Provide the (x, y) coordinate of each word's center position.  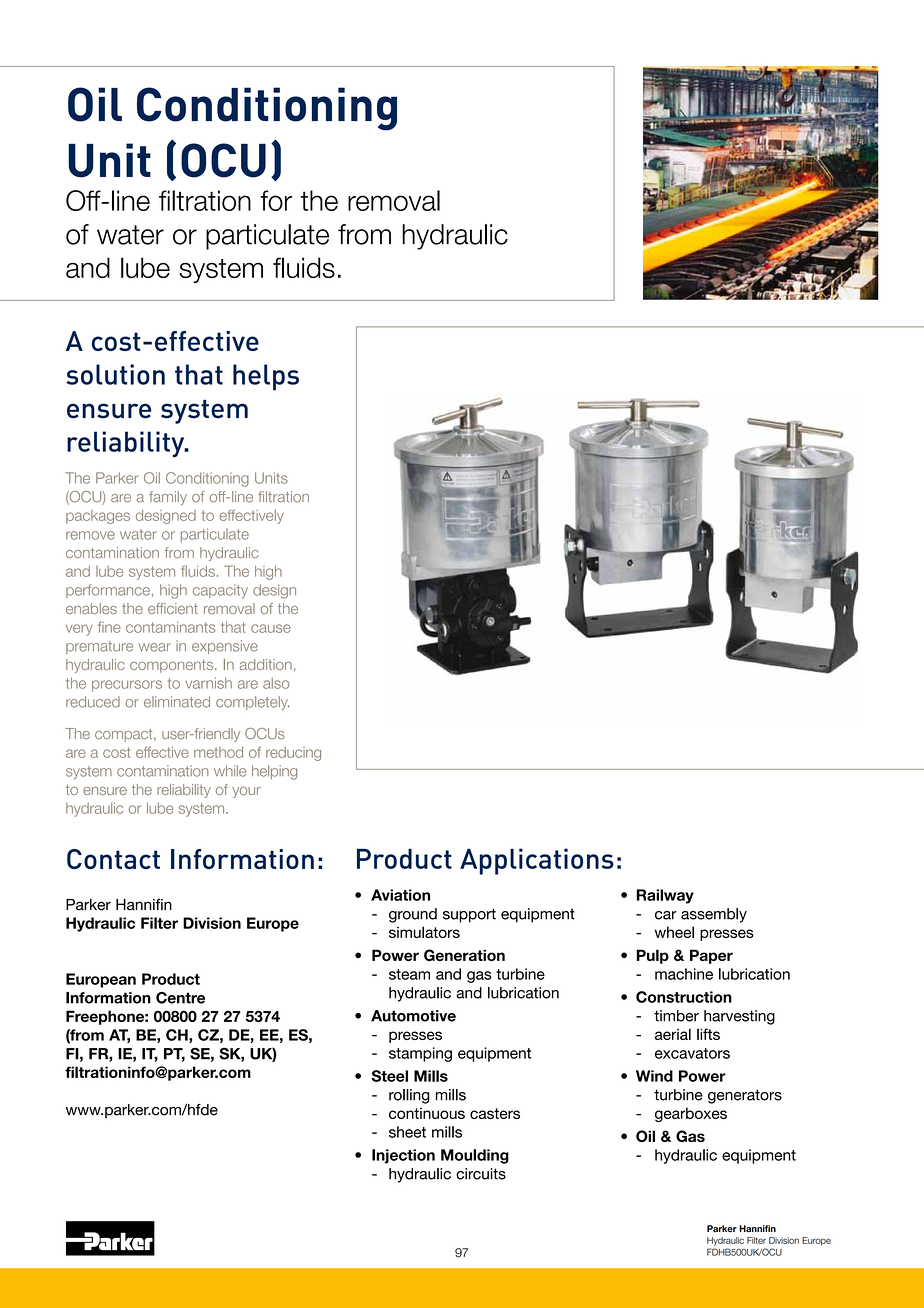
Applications (537, 861)
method (218, 752)
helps (266, 377)
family (168, 498)
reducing (293, 754)
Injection (403, 1156)
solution (115, 374)
